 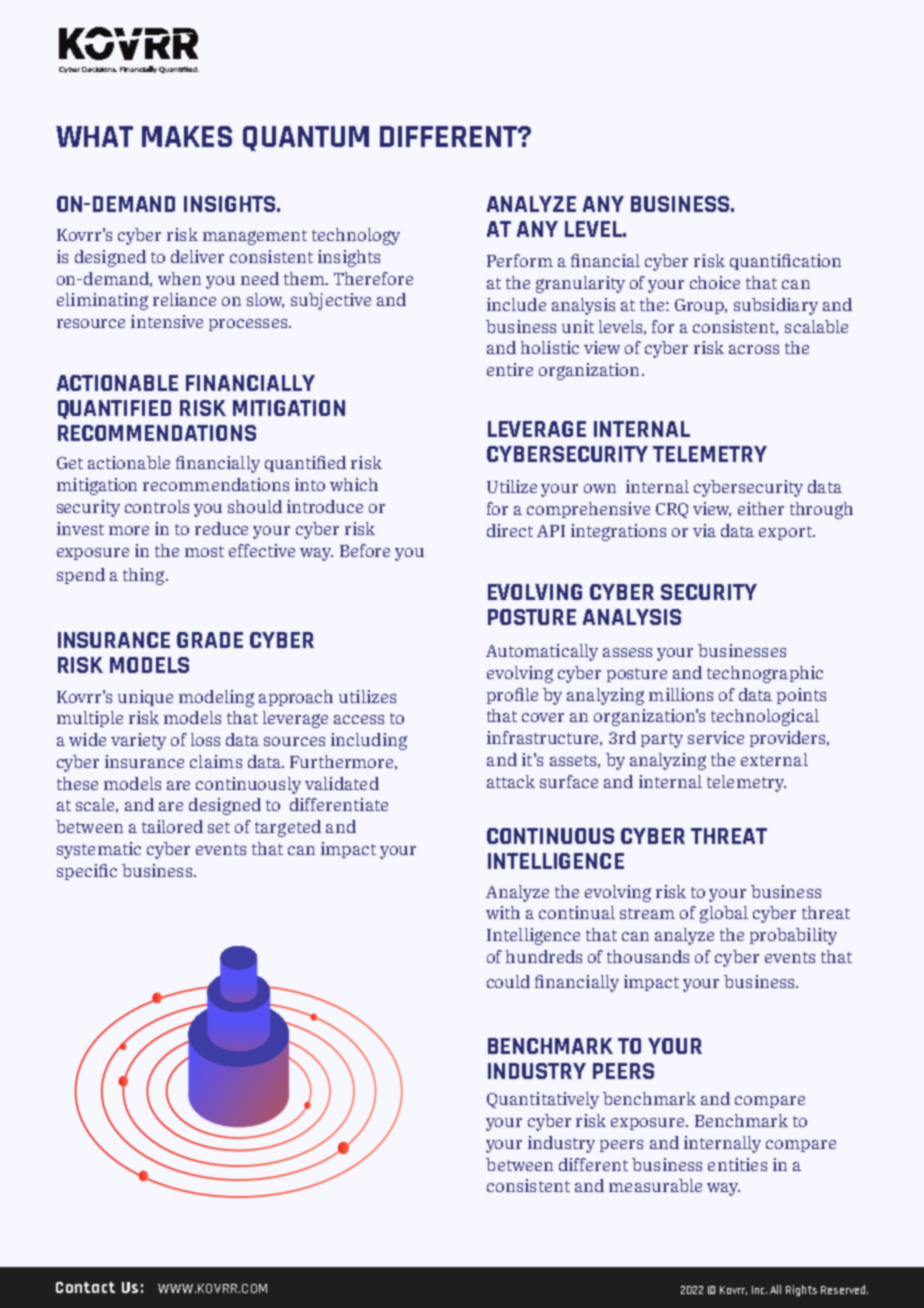 I want to click on quantification, so click(x=785, y=262).
